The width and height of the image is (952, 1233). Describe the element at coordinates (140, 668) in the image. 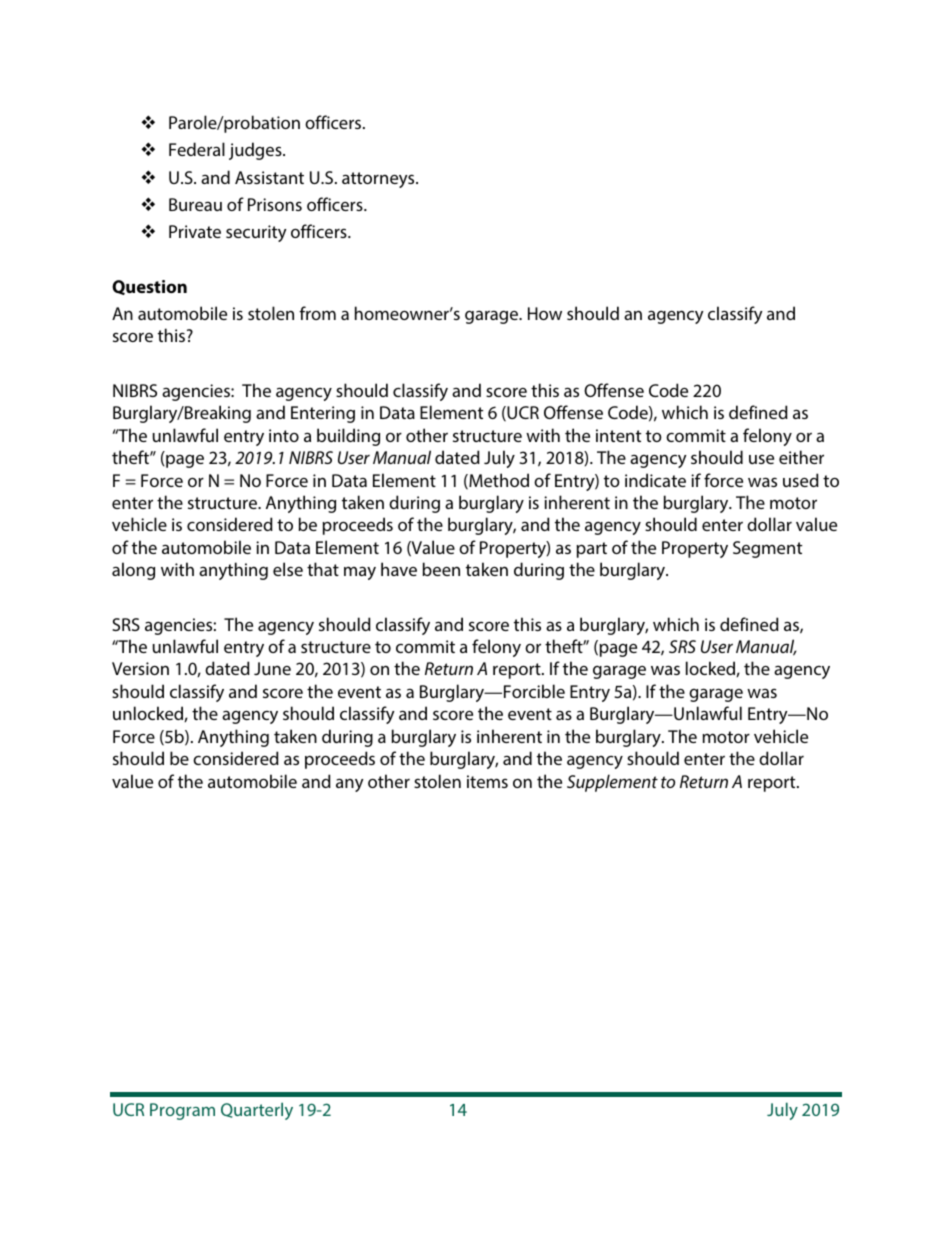

I see `Version` at that location.
